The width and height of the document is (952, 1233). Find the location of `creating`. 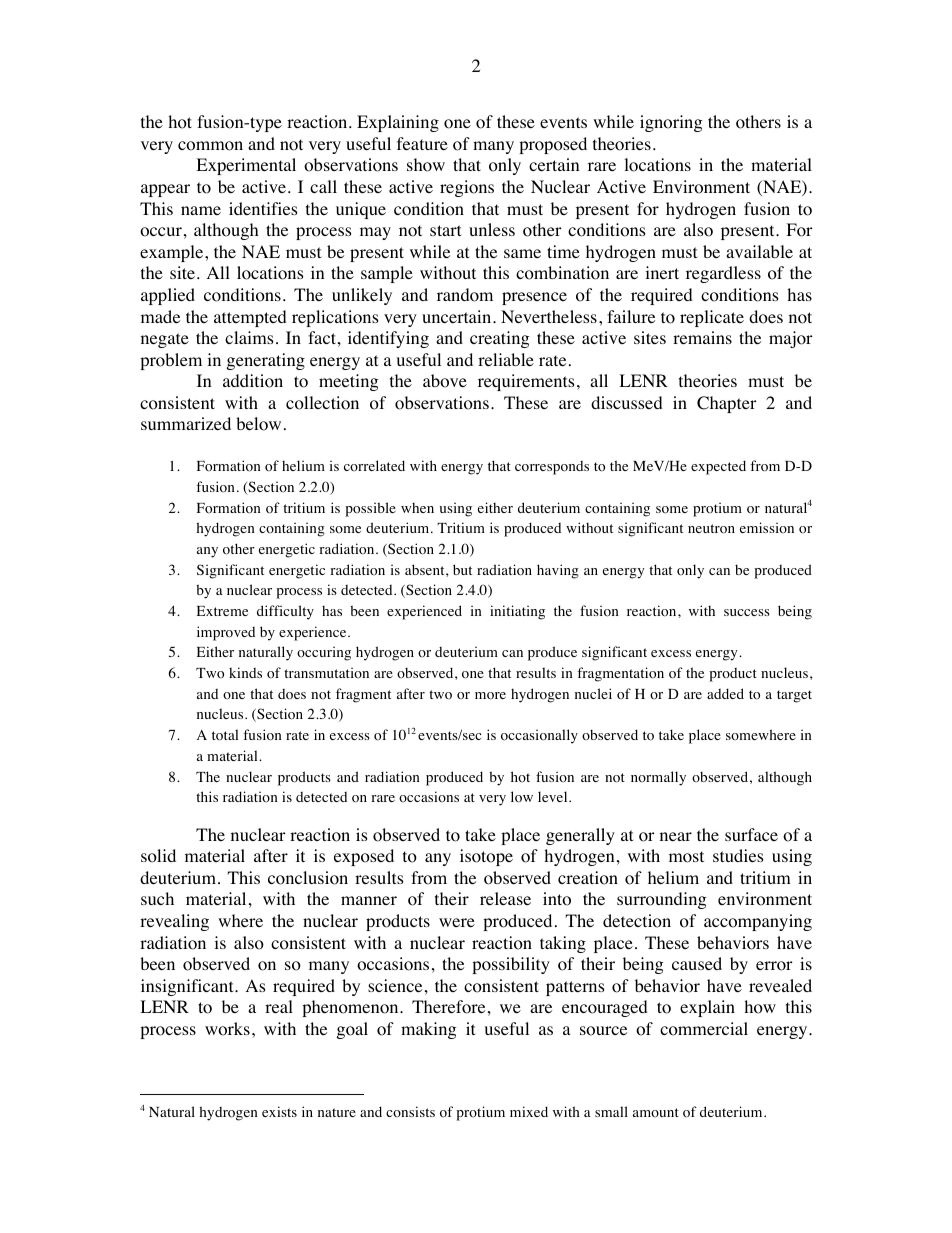

creating is located at coordinates (500, 339).
